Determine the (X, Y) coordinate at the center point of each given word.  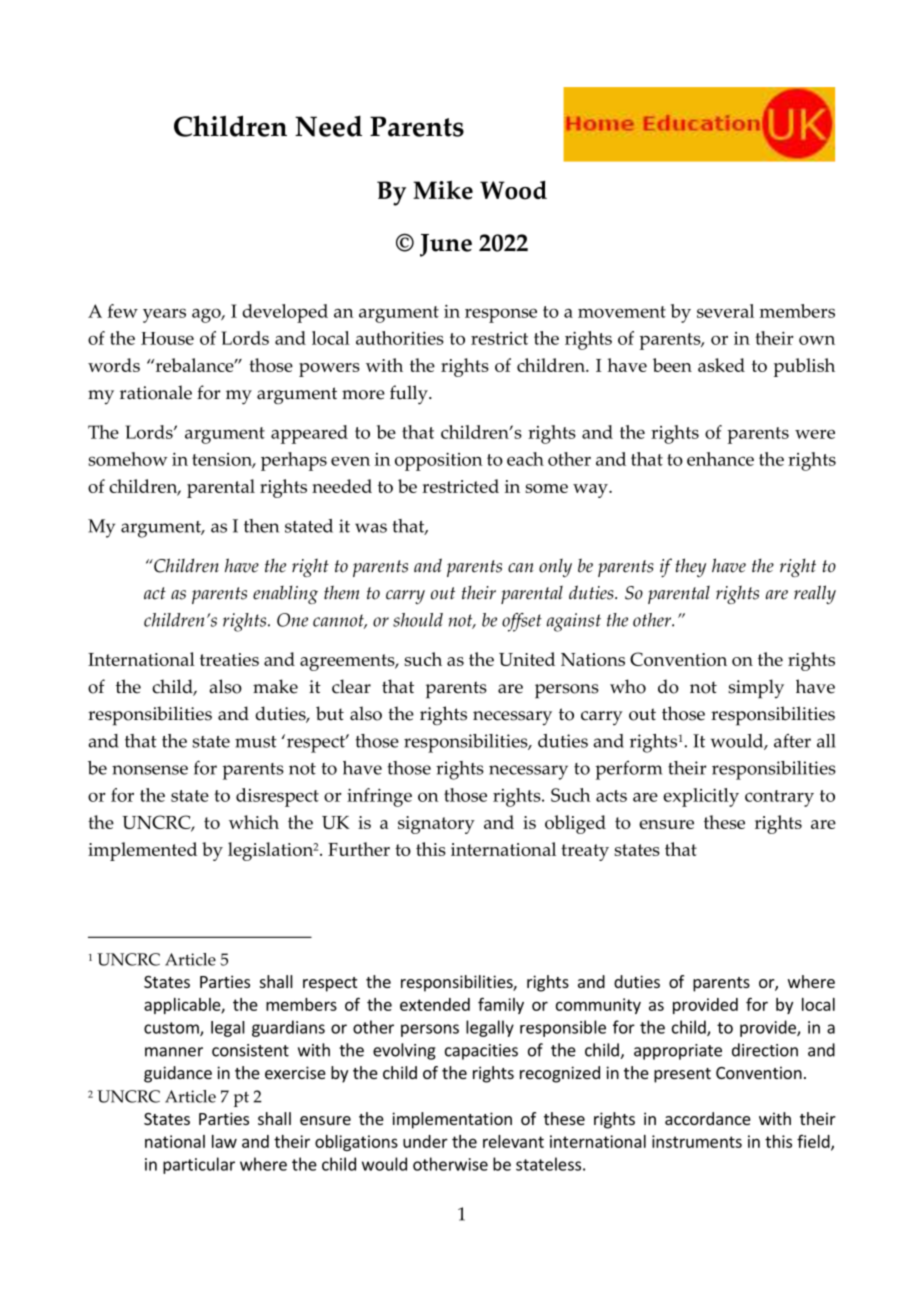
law (224, 1141)
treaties (229, 659)
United (527, 659)
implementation (452, 1120)
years (164, 315)
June (446, 245)
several (725, 311)
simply (756, 689)
